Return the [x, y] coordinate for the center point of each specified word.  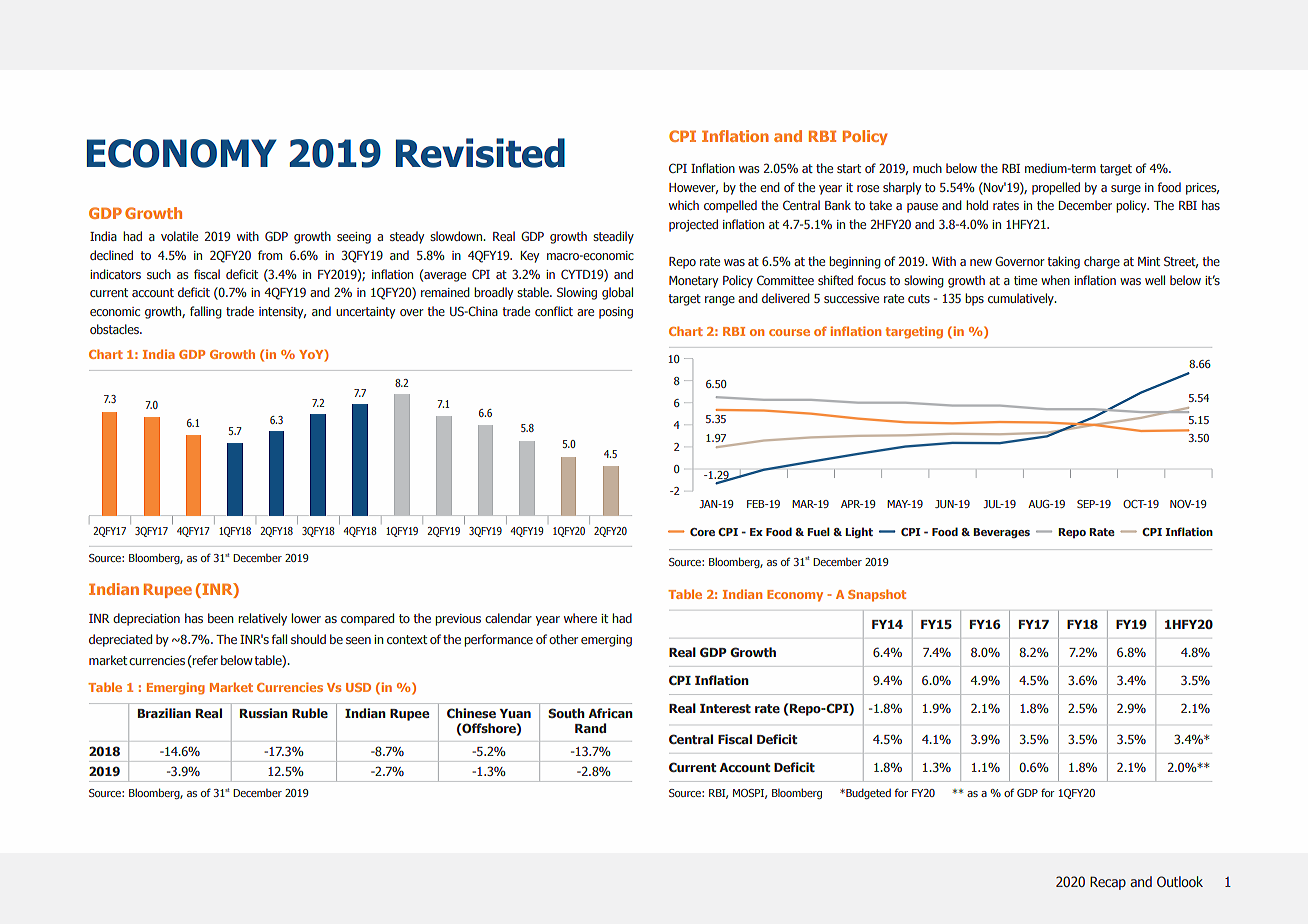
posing [616, 313]
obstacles [115, 329]
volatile [179, 236]
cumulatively [1022, 299]
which [684, 205]
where [580, 618]
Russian [264, 713]
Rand [590, 728]
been [221, 618]
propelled [1056, 188]
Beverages [1001, 533]
